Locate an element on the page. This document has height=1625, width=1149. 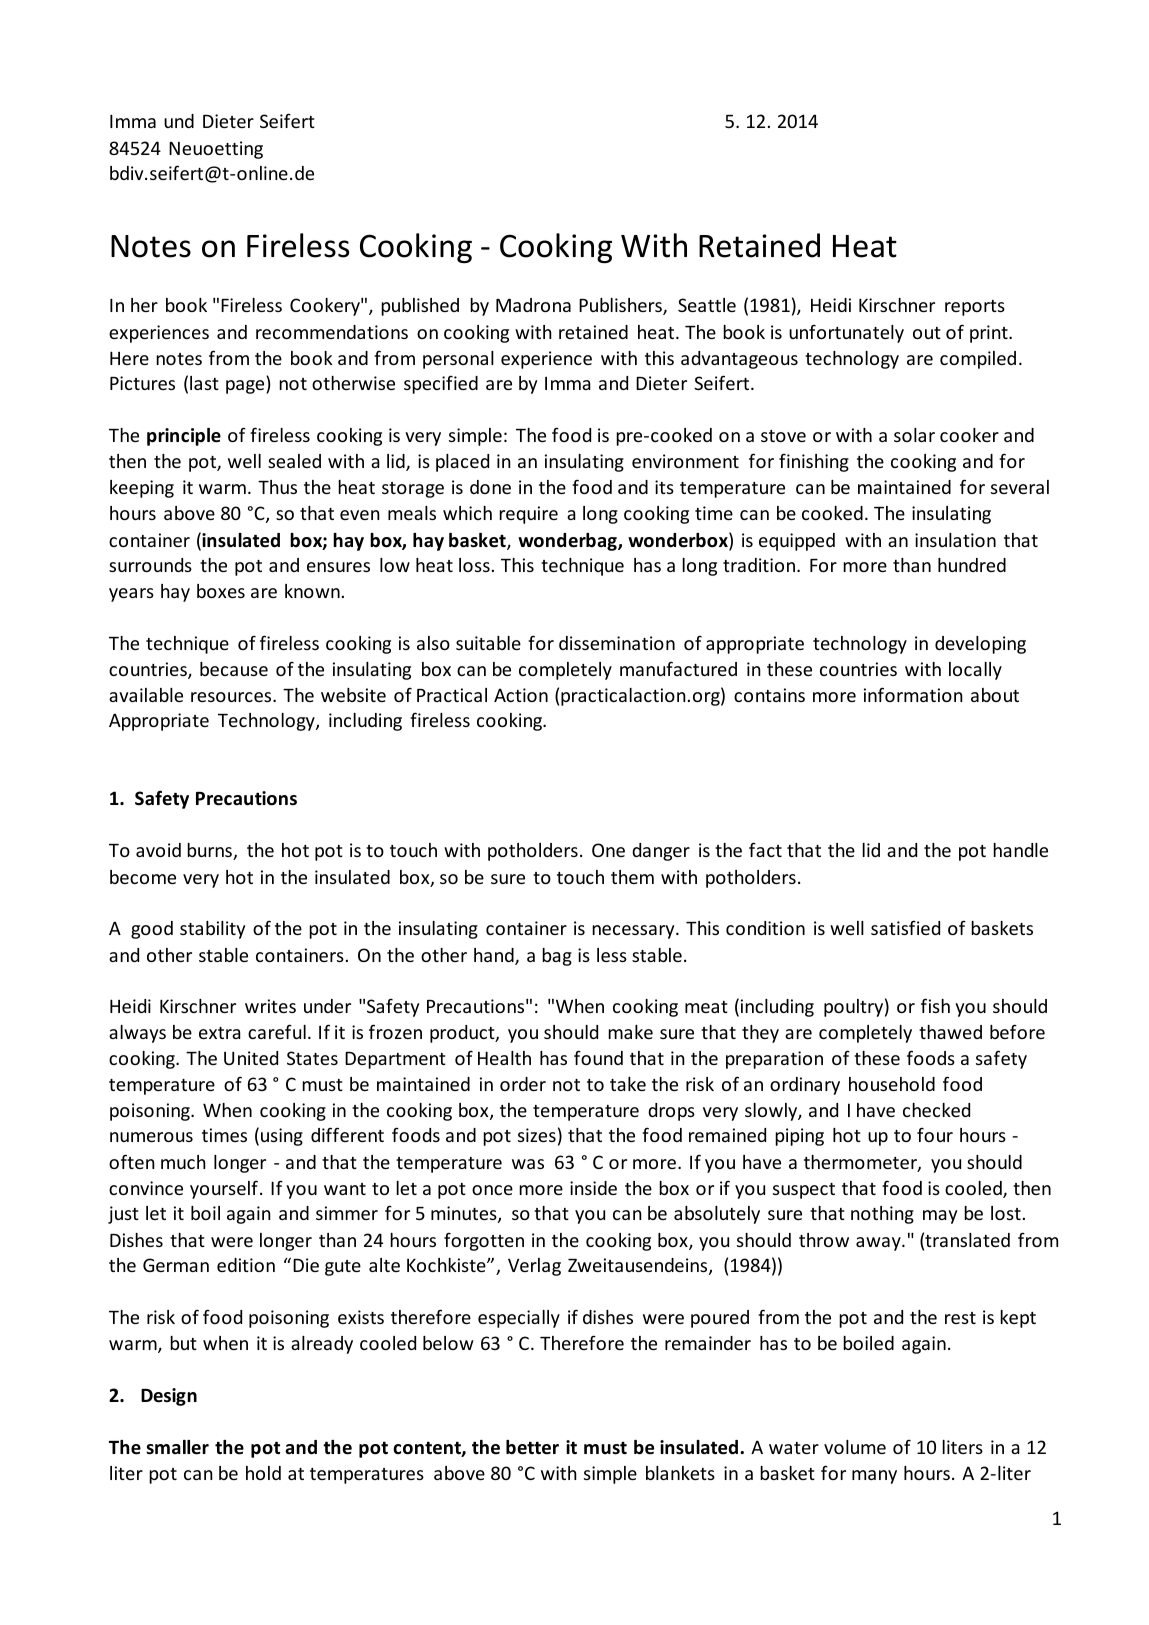
satisfied is located at coordinates (905, 927).
